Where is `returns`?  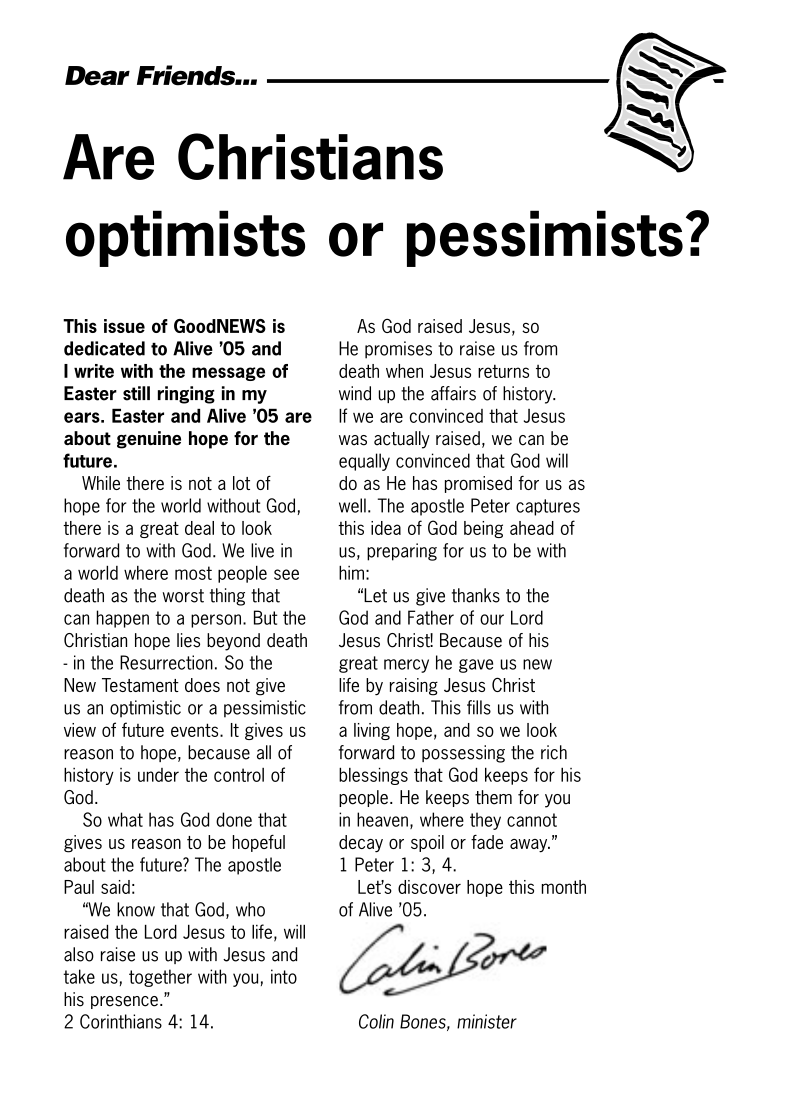
returns is located at coordinates (503, 371).
